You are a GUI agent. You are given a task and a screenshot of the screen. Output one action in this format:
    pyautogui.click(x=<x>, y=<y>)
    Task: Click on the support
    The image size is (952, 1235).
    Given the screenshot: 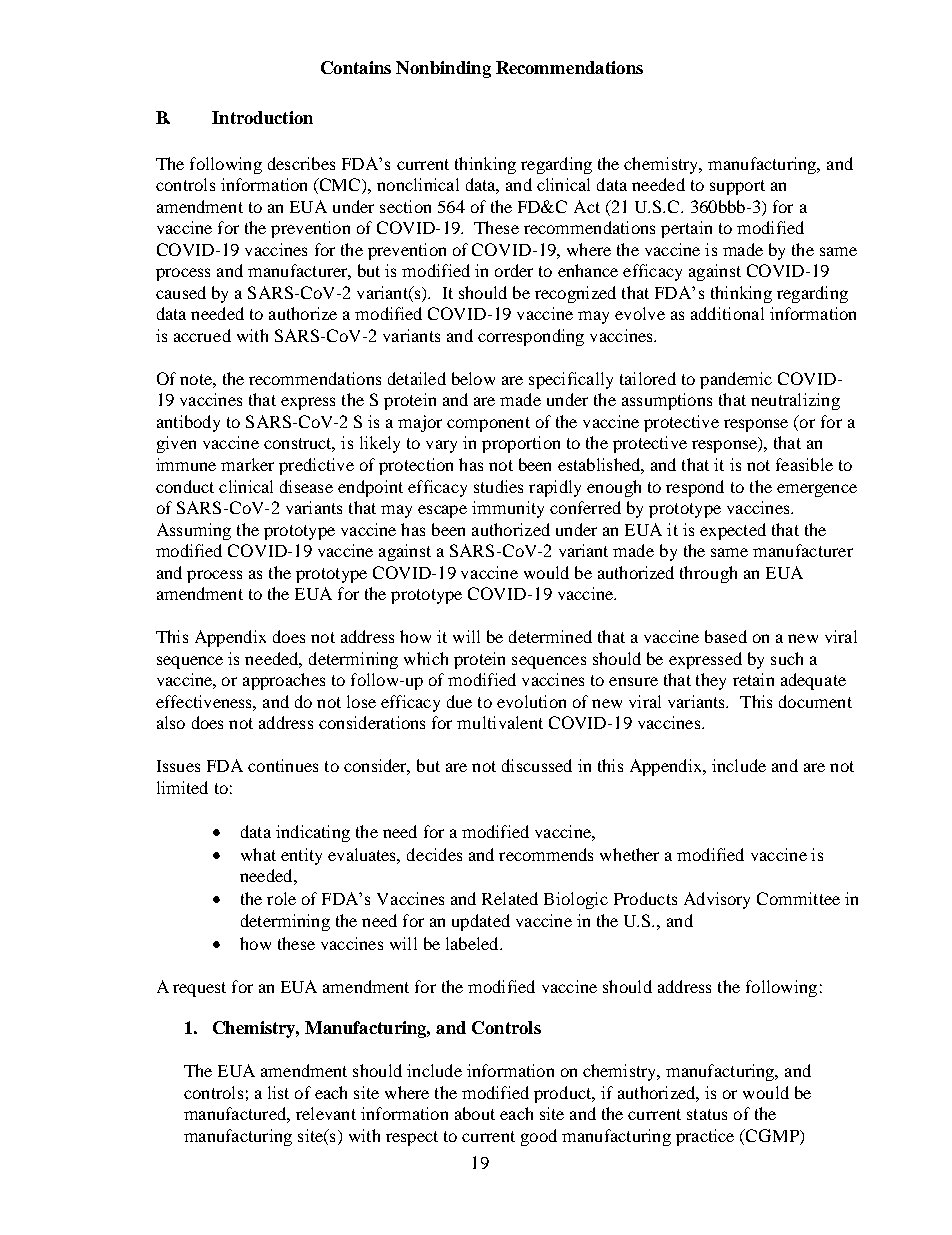 What is the action you would take?
    pyautogui.click(x=737, y=187)
